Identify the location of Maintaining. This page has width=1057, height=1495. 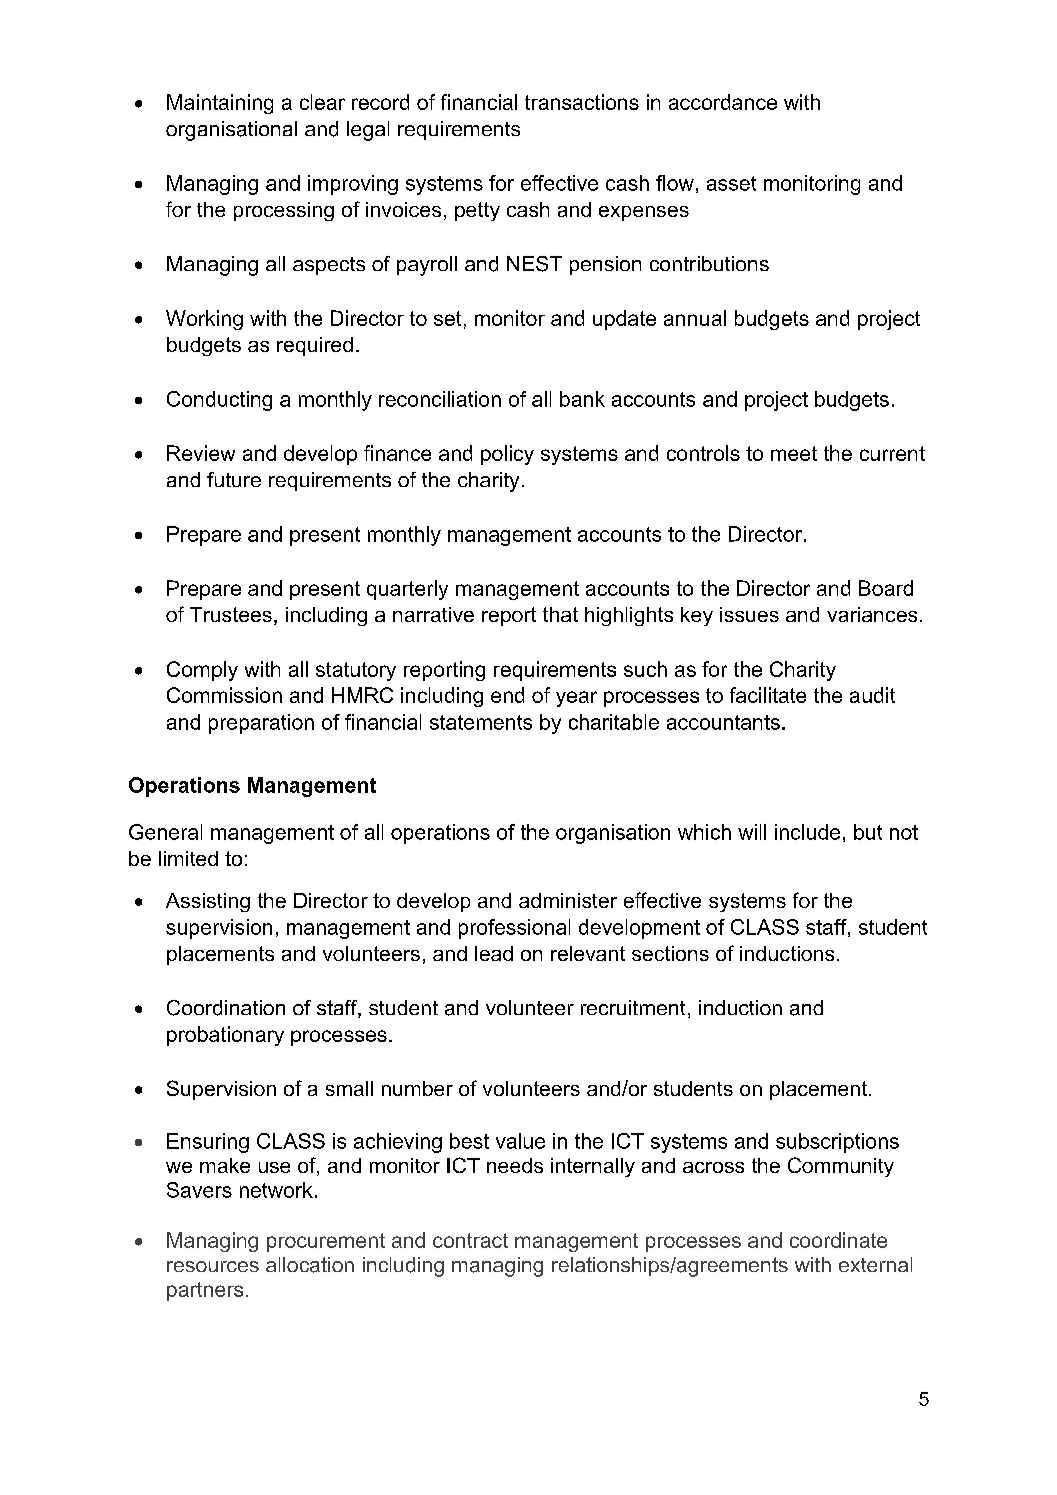
(220, 104).
